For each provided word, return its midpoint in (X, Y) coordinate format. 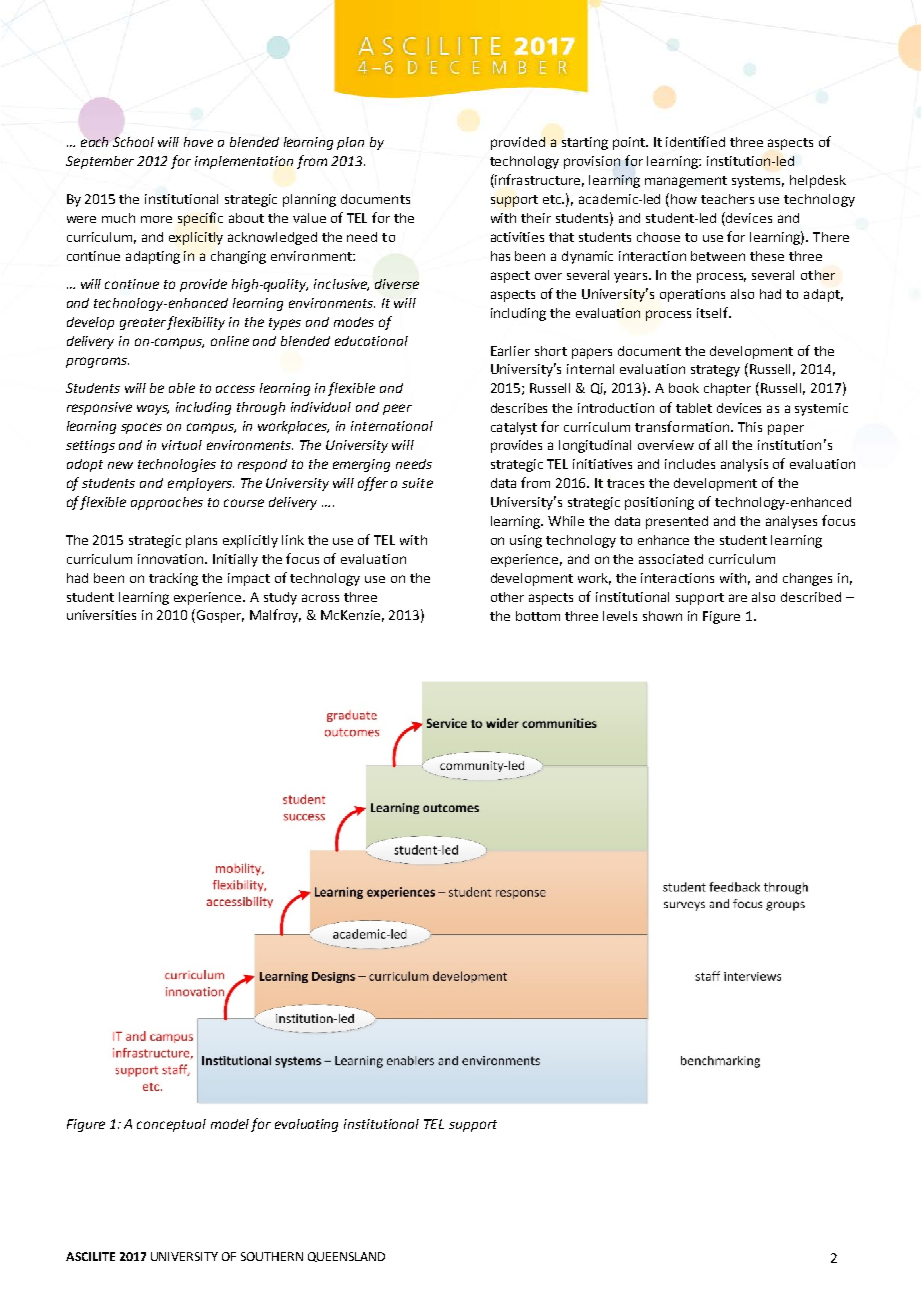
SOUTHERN (272, 1256)
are (738, 598)
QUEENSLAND (346, 1257)
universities (101, 615)
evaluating (306, 1125)
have (198, 142)
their (536, 218)
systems (758, 182)
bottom (538, 616)
